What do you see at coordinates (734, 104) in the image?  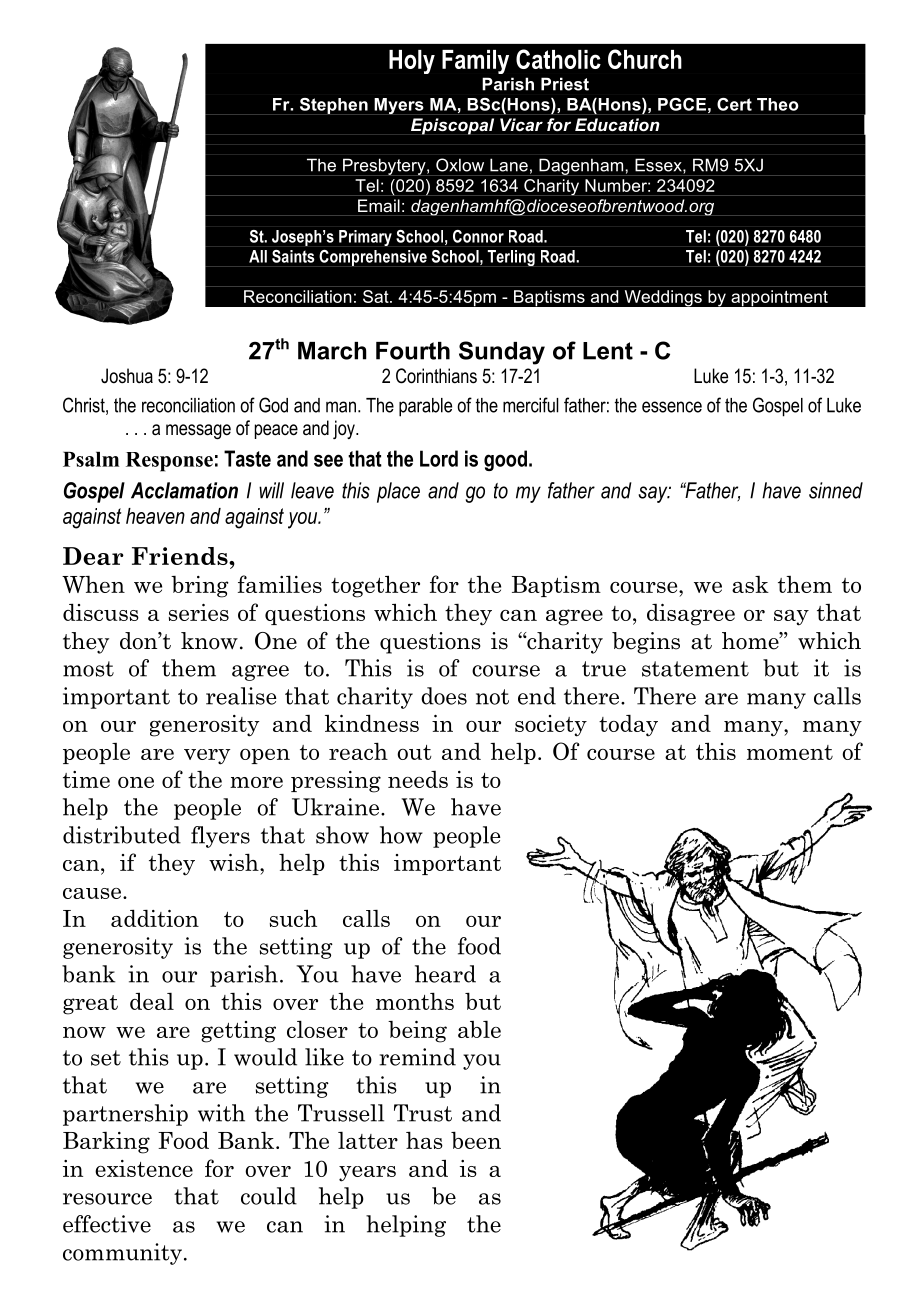 I see `Cert` at bounding box center [734, 104].
